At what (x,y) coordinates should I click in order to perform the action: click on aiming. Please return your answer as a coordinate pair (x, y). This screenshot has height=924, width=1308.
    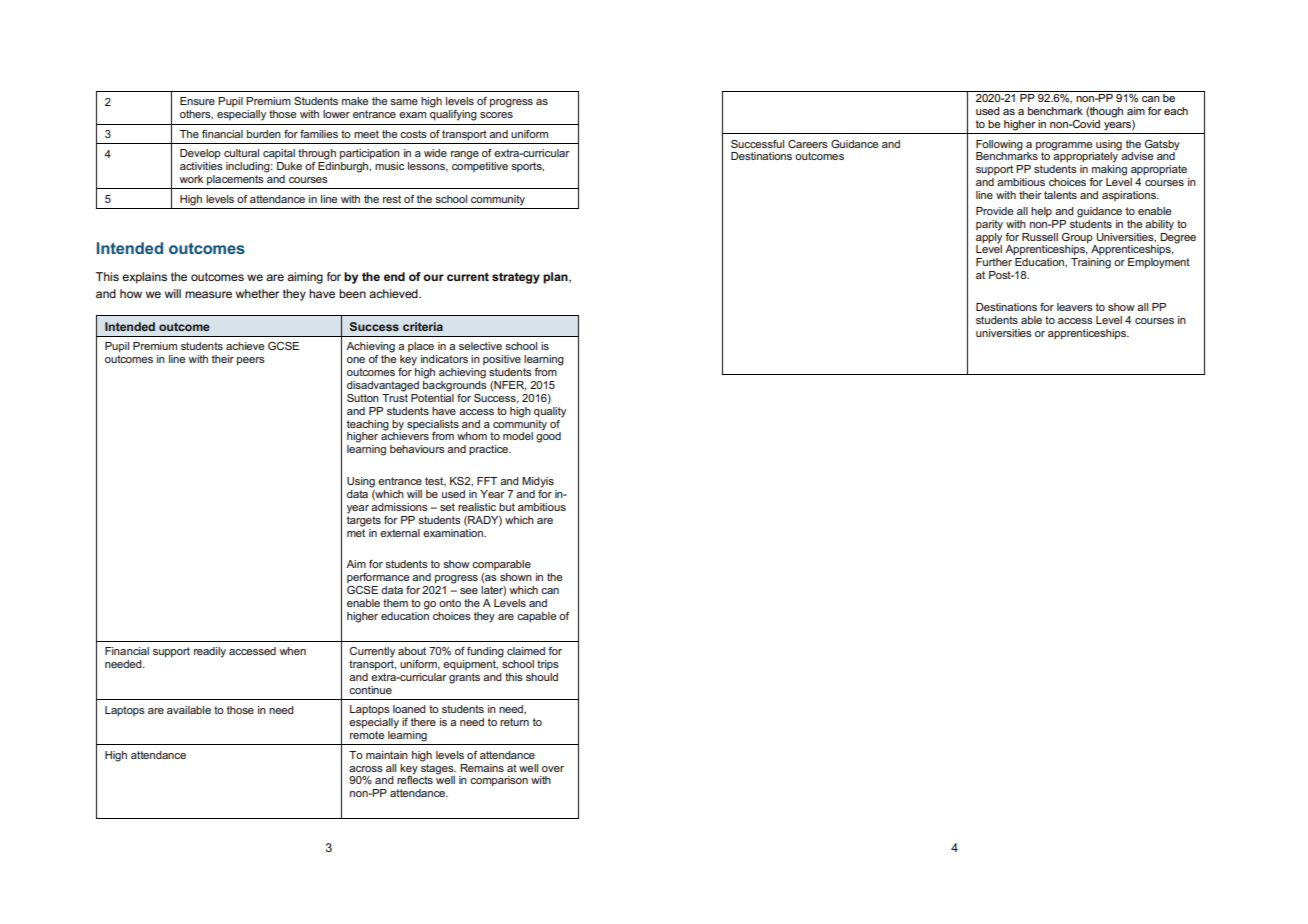
    Looking at the image, I should click on (305, 278).
